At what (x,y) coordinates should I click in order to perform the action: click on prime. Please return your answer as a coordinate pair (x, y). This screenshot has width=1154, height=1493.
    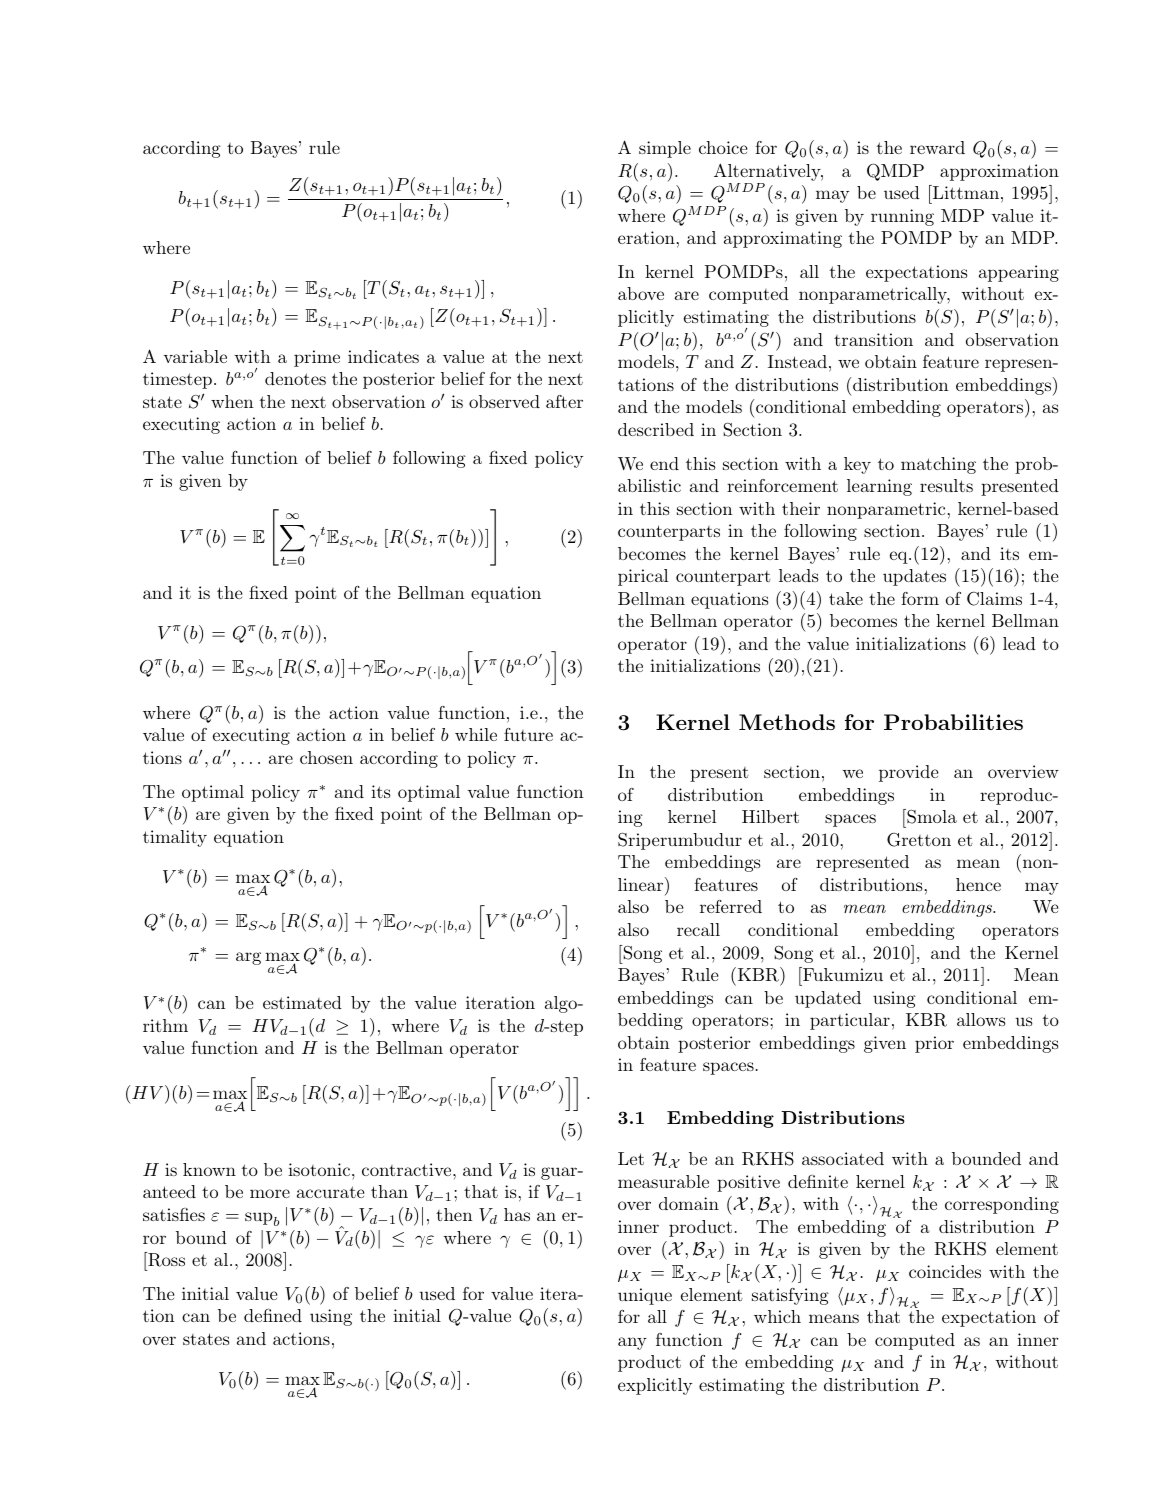
    Looking at the image, I should click on (317, 358).
